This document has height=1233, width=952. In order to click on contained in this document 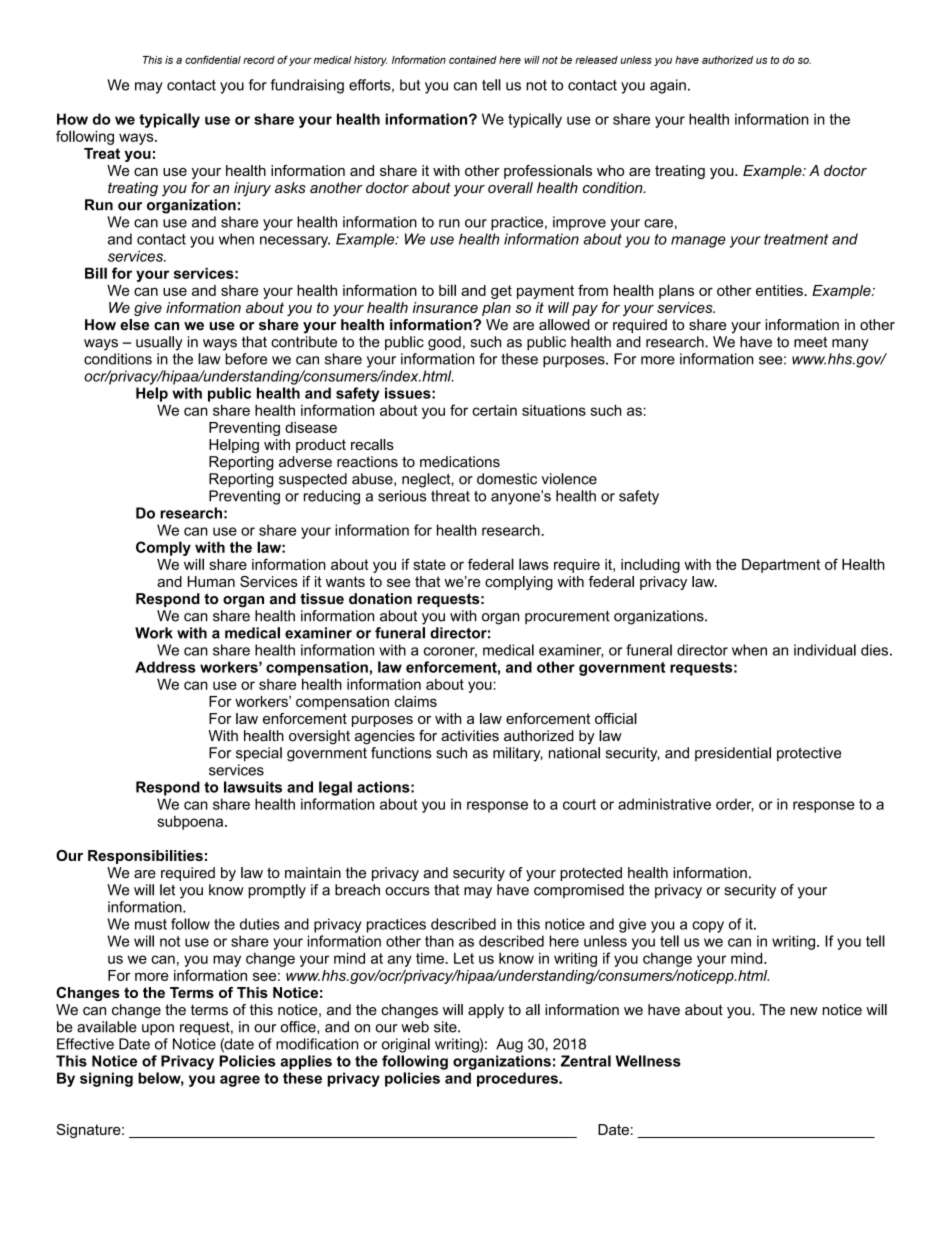, I will do `click(473, 60)`.
